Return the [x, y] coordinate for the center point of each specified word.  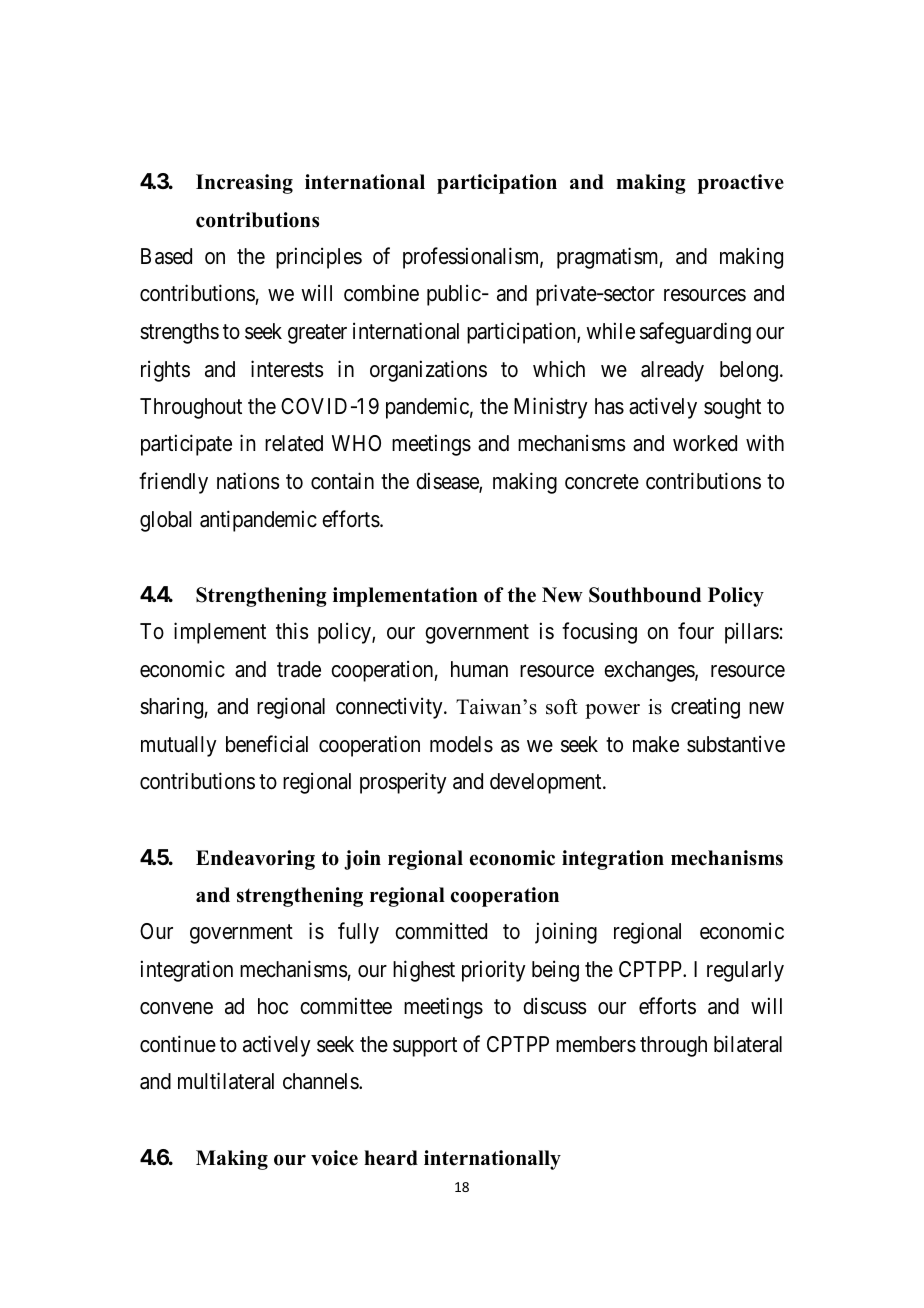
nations [248, 481]
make [656, 744]
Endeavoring [255, 860]
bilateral [748, 1044]
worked [705, 443]
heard [391, 1158]
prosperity [403, 783]
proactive [741, 184]
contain [342, 481]
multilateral [226, 1081]
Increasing [244, 184]
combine [381, 293]
